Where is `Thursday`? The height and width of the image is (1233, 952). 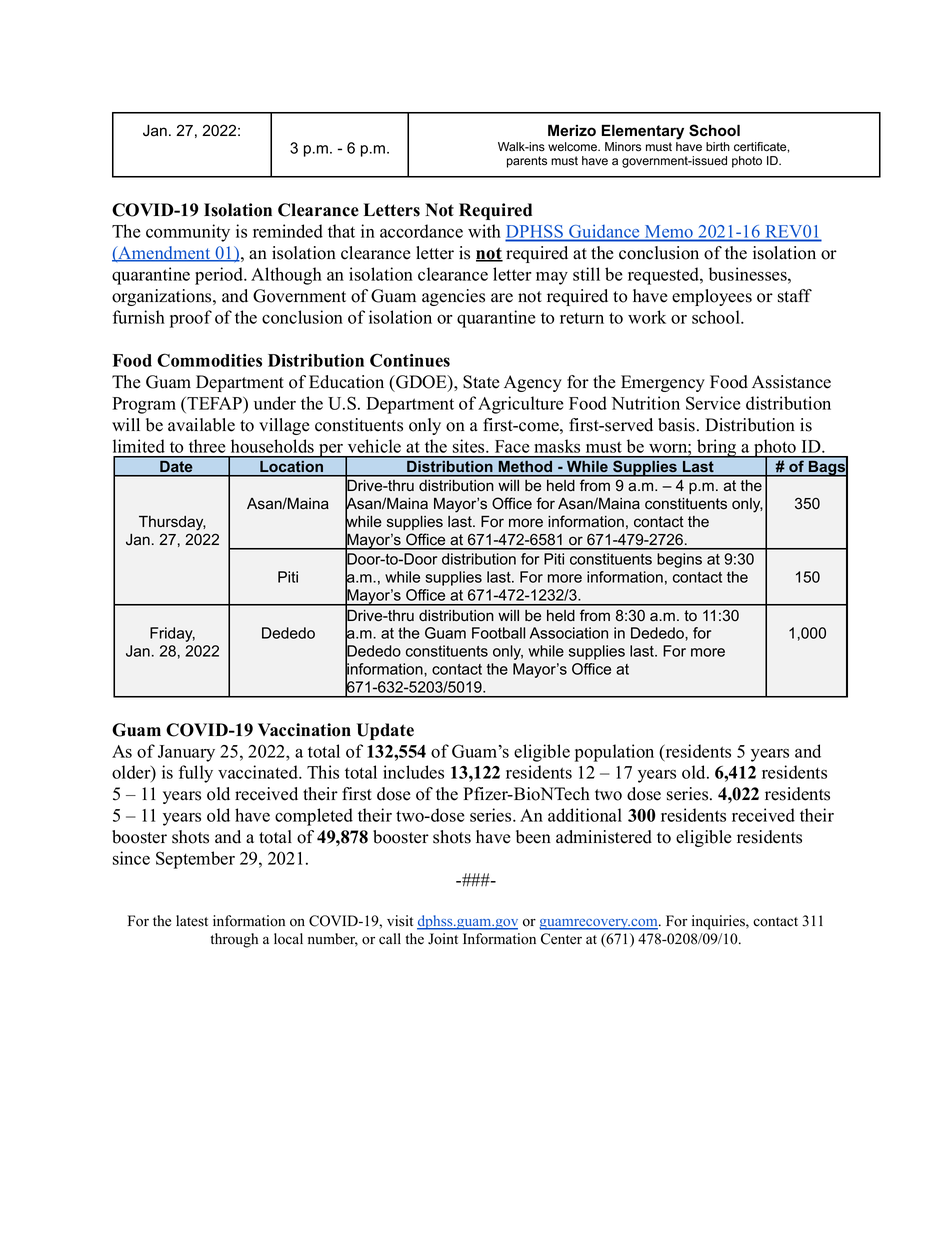
Thursday is located at coordinates (172, 523).
